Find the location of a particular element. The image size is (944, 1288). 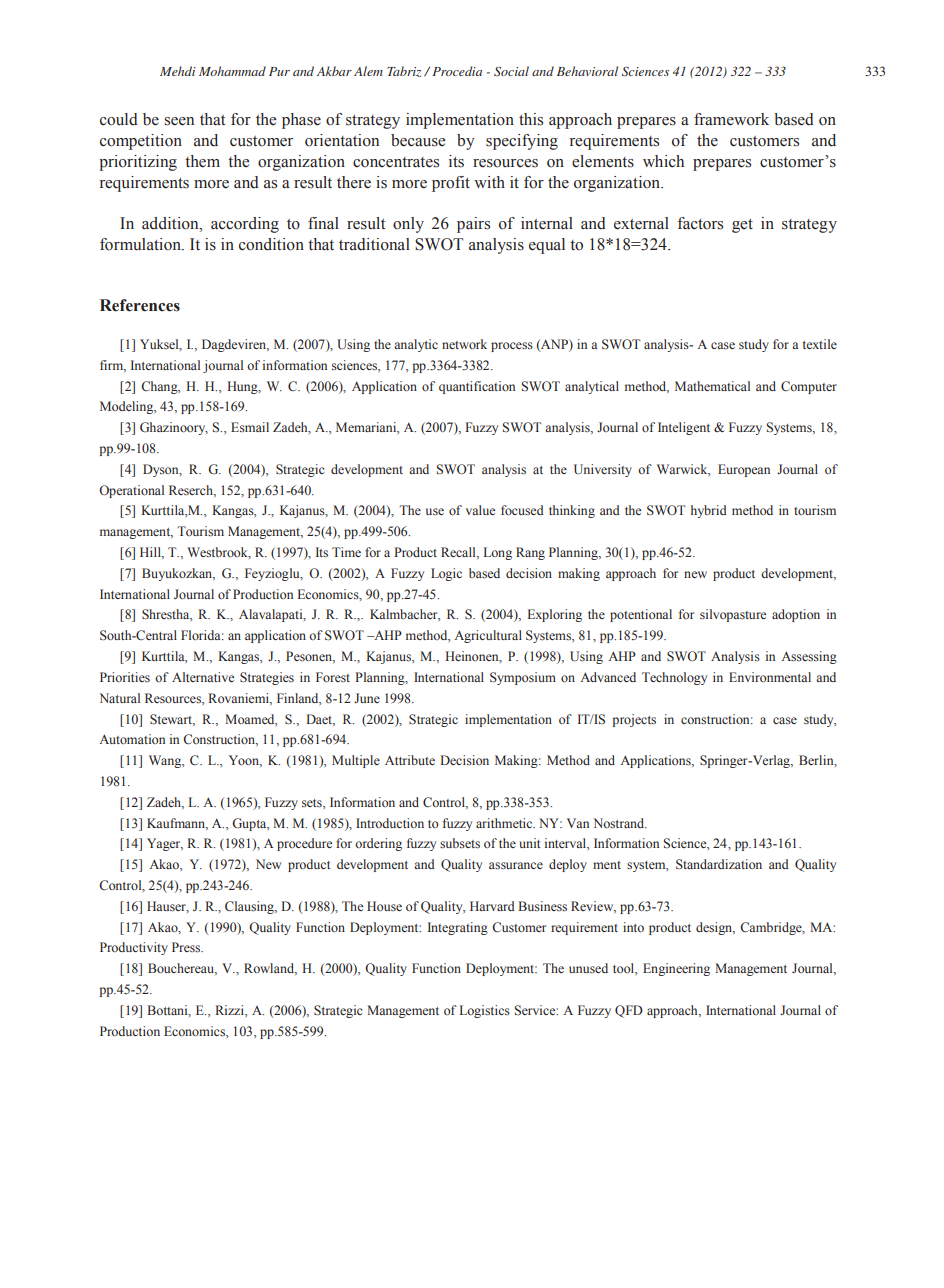

Long is located at coordinates (498, 553).
